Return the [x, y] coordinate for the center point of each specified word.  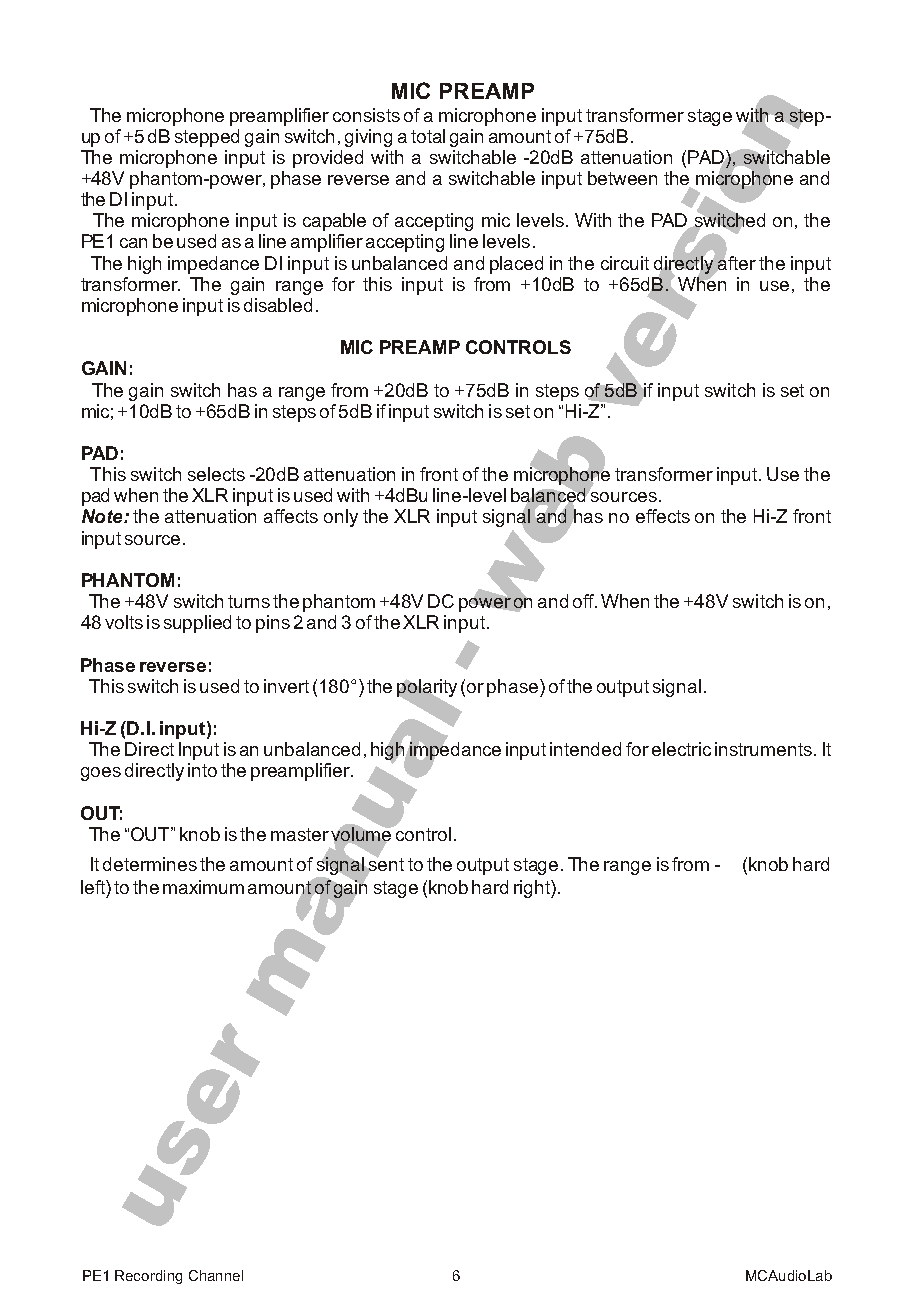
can [133, 243]
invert [286, 686]
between [622, 178]
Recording [148, 1277]
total [428, 136]
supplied [197, 624]
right [533, 889]
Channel [216, 1275]
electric [681, 749]
